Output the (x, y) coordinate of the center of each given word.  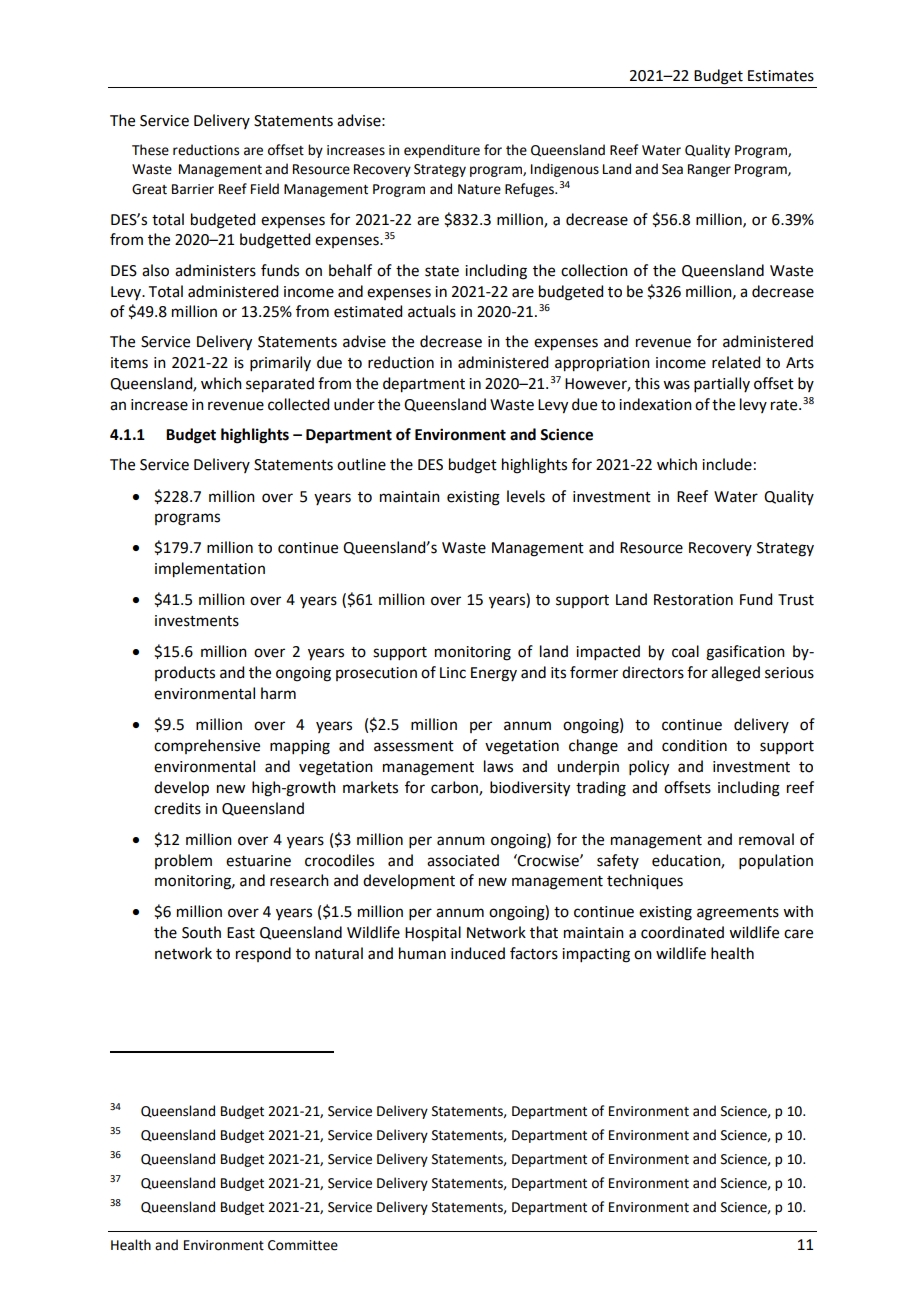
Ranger (709, 170)
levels (526, 496)
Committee (303, 1245)
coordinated (682, 932)
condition (694, 745)
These (150, 150)
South (201, 932)
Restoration (693, 600)
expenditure (442, 151)
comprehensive (207, 746)
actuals (432, 311)
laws (498, 766)
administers (215, 270)
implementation (210, 570)
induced (478, 953)
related (736, 362)
